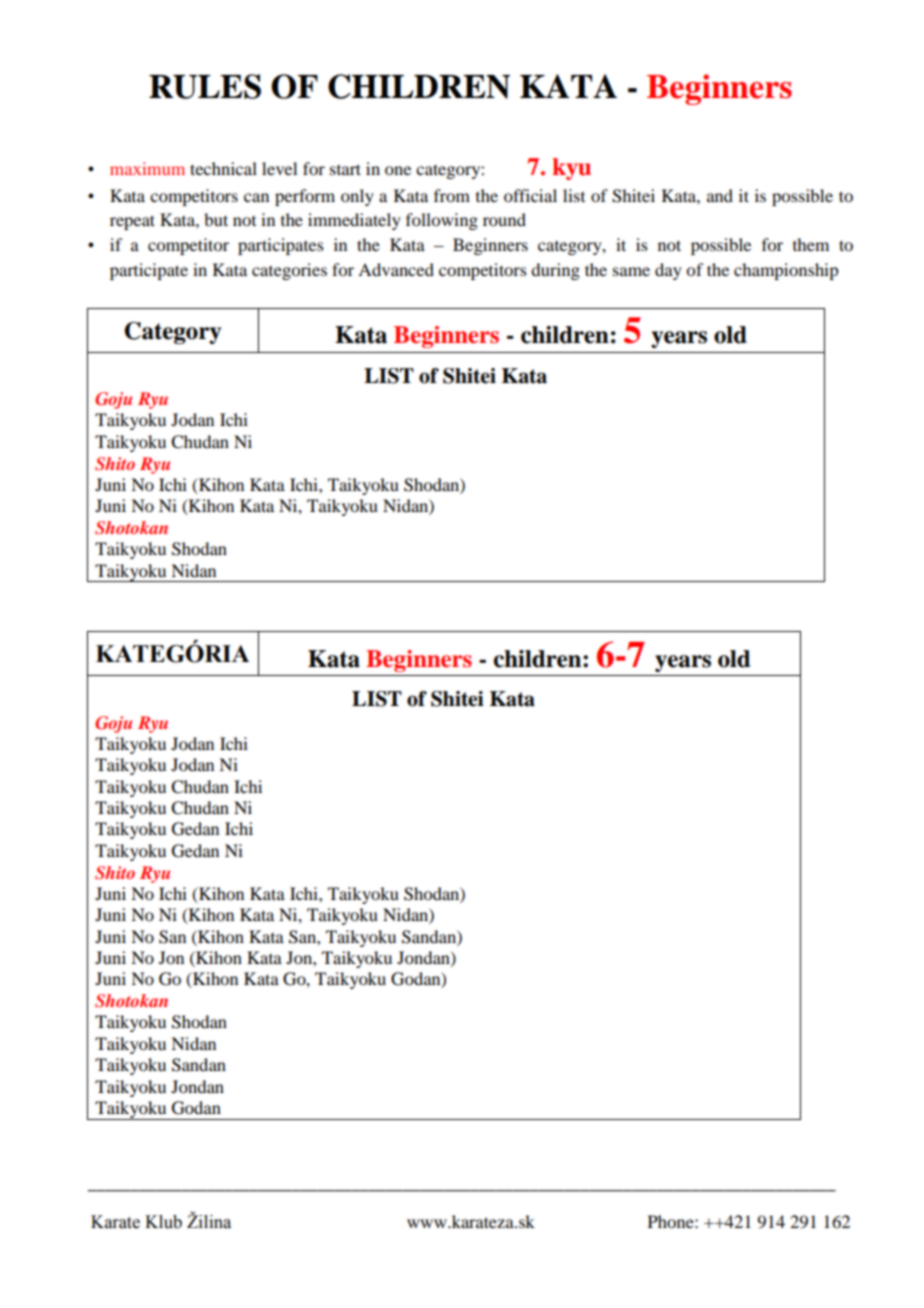  I want to click on technical, so click(223, 168).
